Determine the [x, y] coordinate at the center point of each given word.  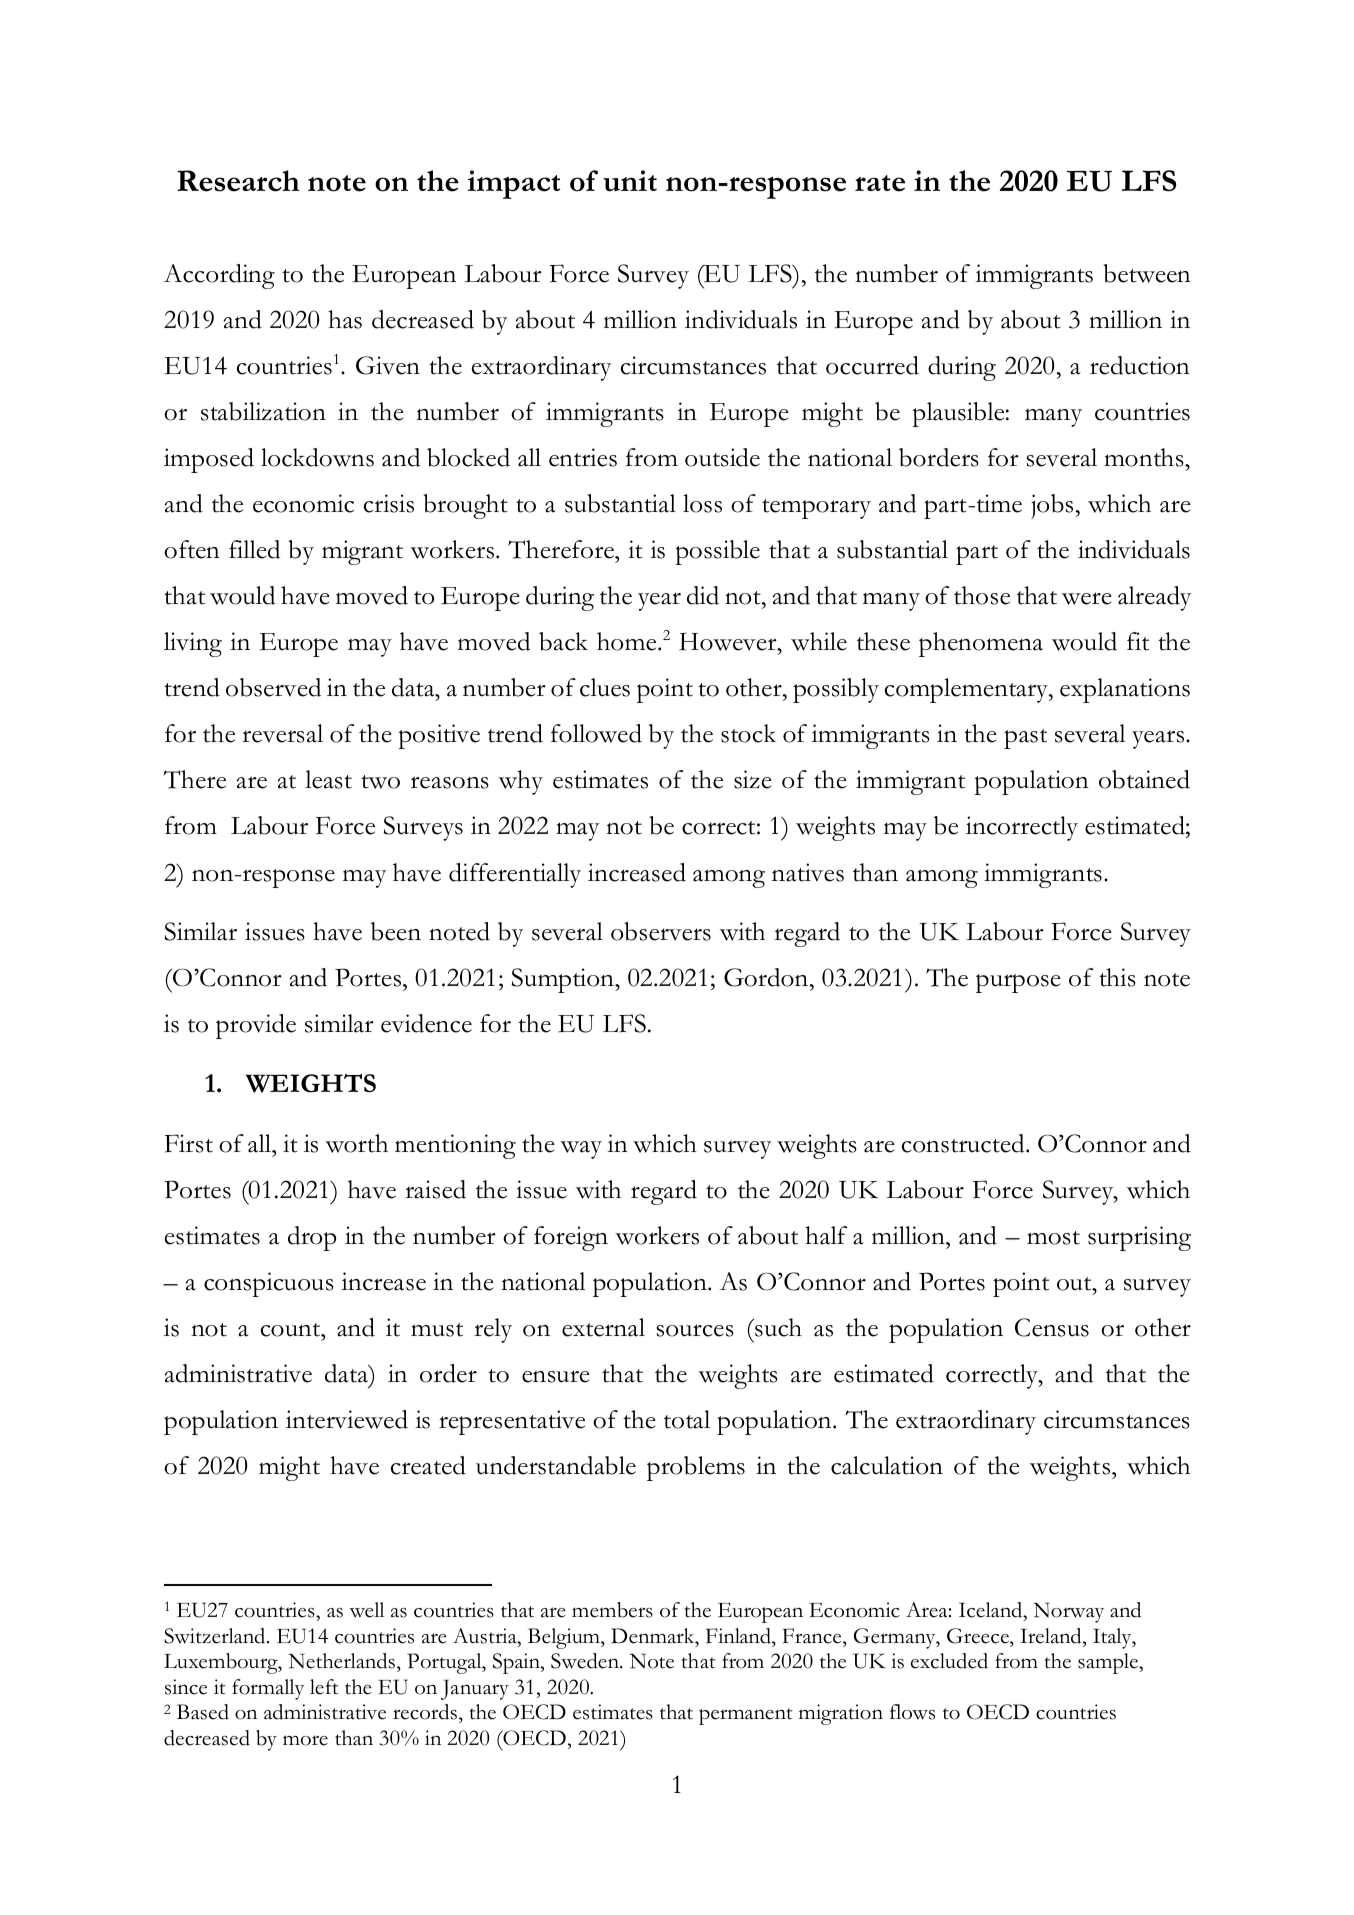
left [324, 1687]
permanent [746, 1716]
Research [238, 181]
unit [630, 181]
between [1147, 273]
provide [256, 1026]
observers [661, 931]
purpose [1018, 983]
